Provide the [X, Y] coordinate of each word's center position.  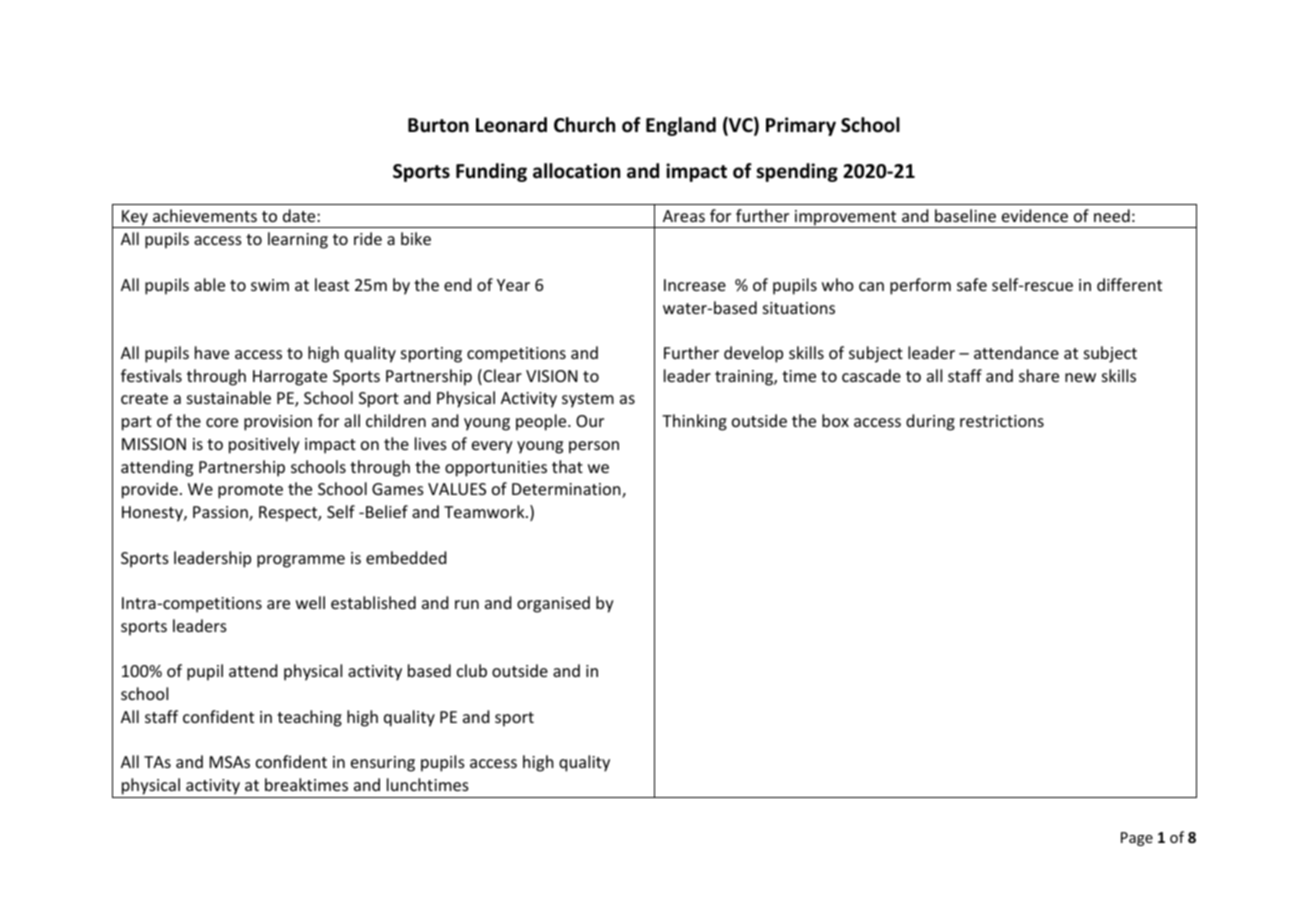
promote [250, 491]
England [681, 126]
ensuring [383, 764]
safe [972, 284]
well [310, 602]
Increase [695, 285]
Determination [567, 490]
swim [270, 285]
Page [1137, 839]
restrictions [1002, 421]
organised [553, 604]
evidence [1035, 215]
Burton [438, 125]
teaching [309, 718]
